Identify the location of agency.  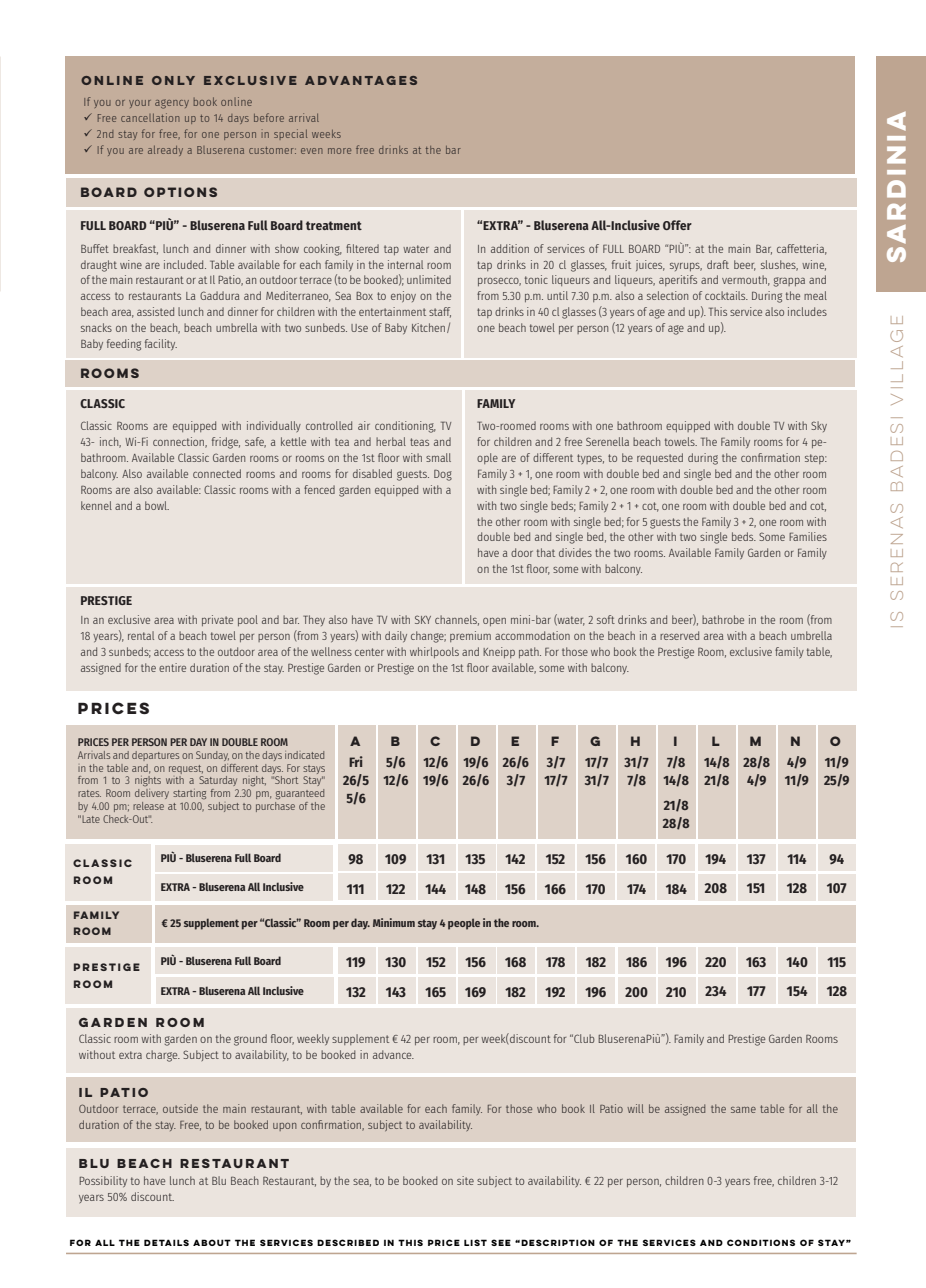
(172, 104).
